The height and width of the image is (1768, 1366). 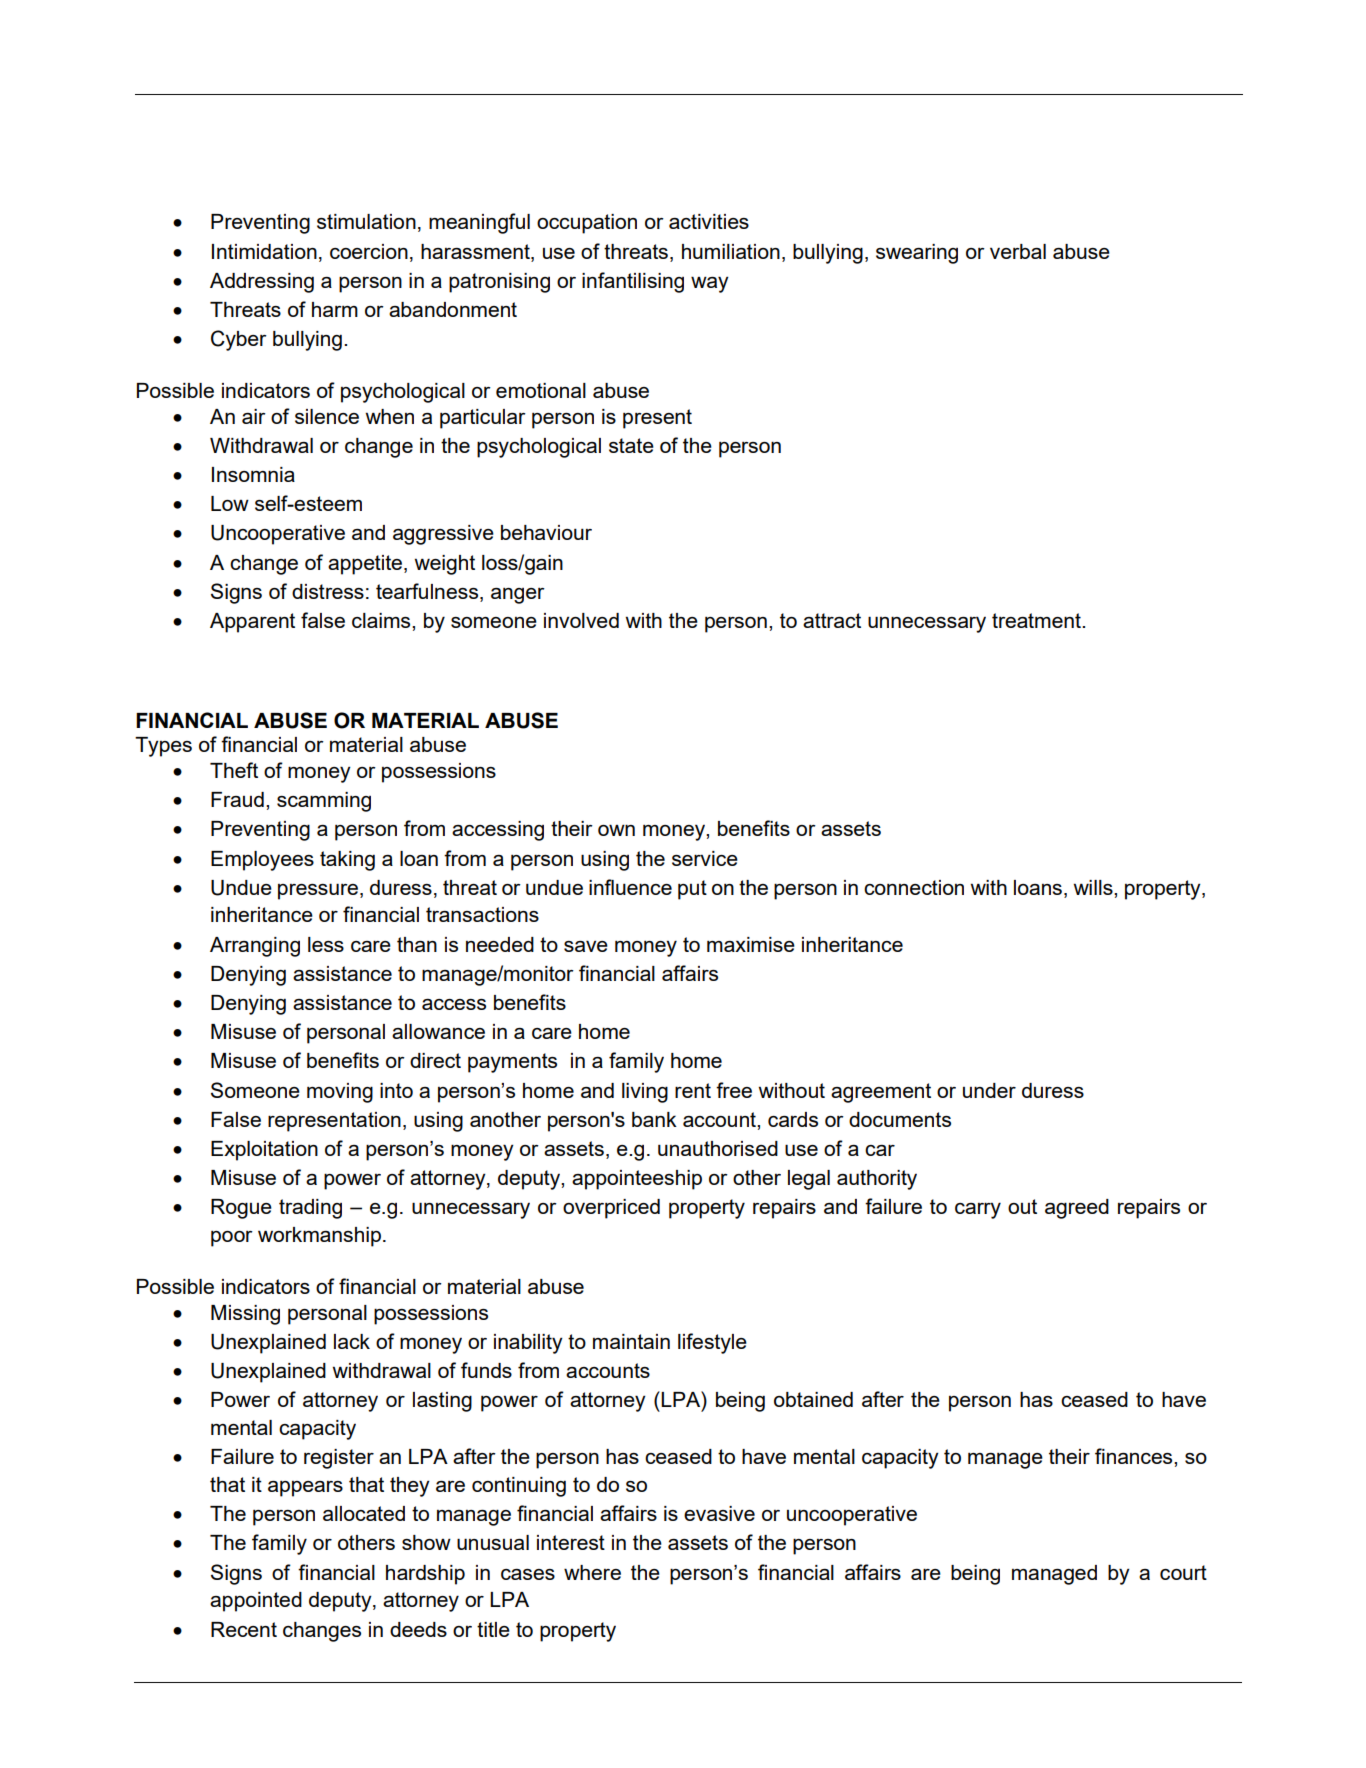 I want to click on influence, so click(x=630, y=887).
